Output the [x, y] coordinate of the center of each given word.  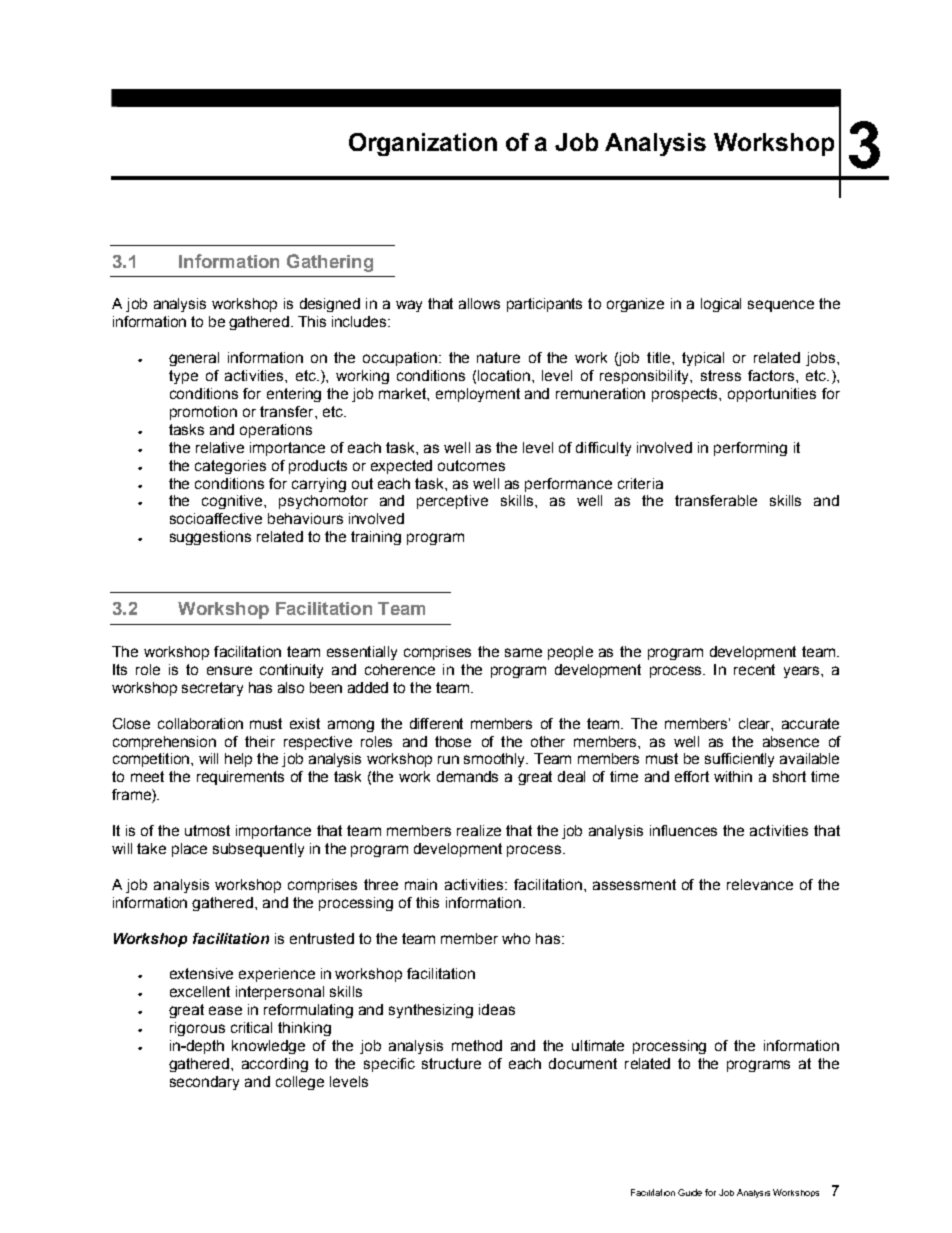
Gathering [330, 263]
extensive [201, 973]
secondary [204, 1083]
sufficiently [739, 760]
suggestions [210, 538]
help [238, 760]
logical [721, 305]
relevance [760, 884]
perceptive [452, 502]
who [516, 938]
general [194, 359]
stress [721, 375]
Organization [423, 144]
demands [467, 776]
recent [754, 669]
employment [478, 395]
